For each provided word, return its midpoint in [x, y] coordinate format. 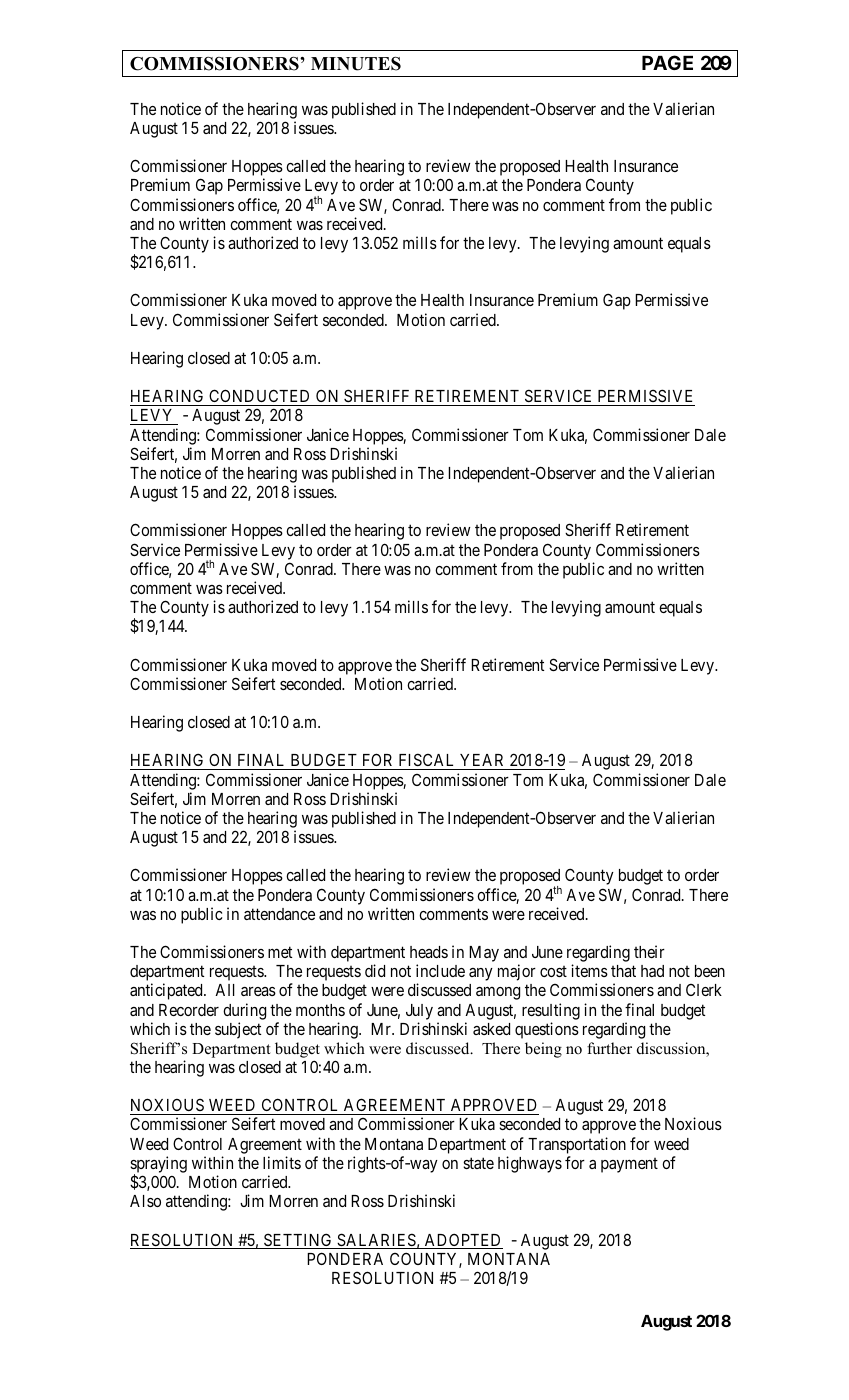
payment [629, 1165]
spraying [158, 1165]
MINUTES [356, 64]
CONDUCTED [259, 395]
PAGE [667, 62]
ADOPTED [462, 1241]
